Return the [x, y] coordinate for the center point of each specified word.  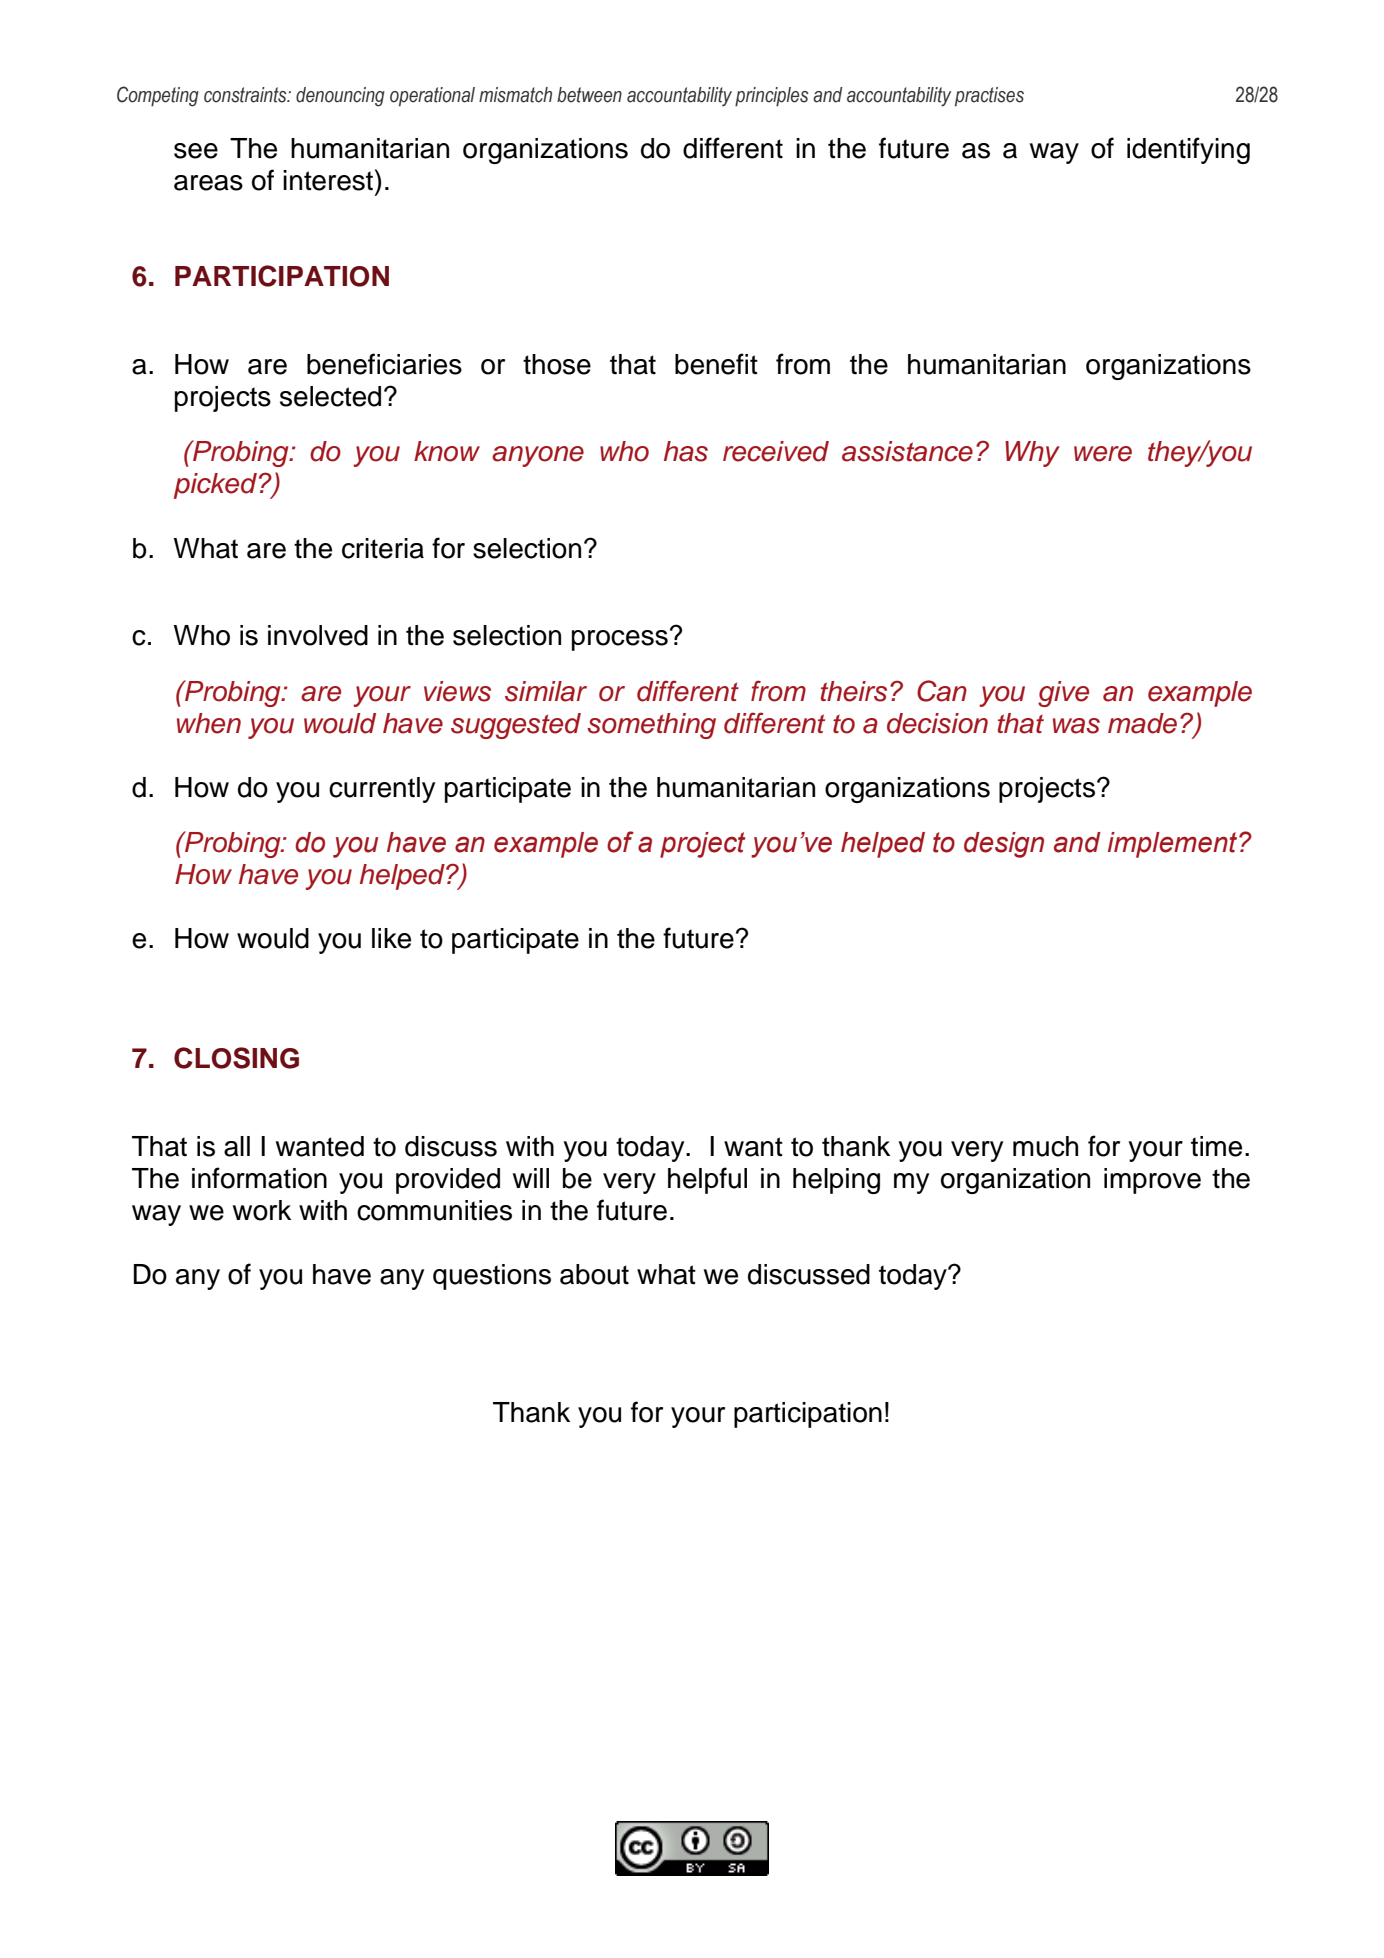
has [686, 451]
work [262, 1210]
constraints [246, 95]
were [1103, 454]
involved [318, 635]
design [1004, 845]
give [1063, 694]
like [391, 938]
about [594, 1274]
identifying [1188, 150]
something [651, 726]
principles [772, 97]
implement [1174, 845]
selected [330, 396]
